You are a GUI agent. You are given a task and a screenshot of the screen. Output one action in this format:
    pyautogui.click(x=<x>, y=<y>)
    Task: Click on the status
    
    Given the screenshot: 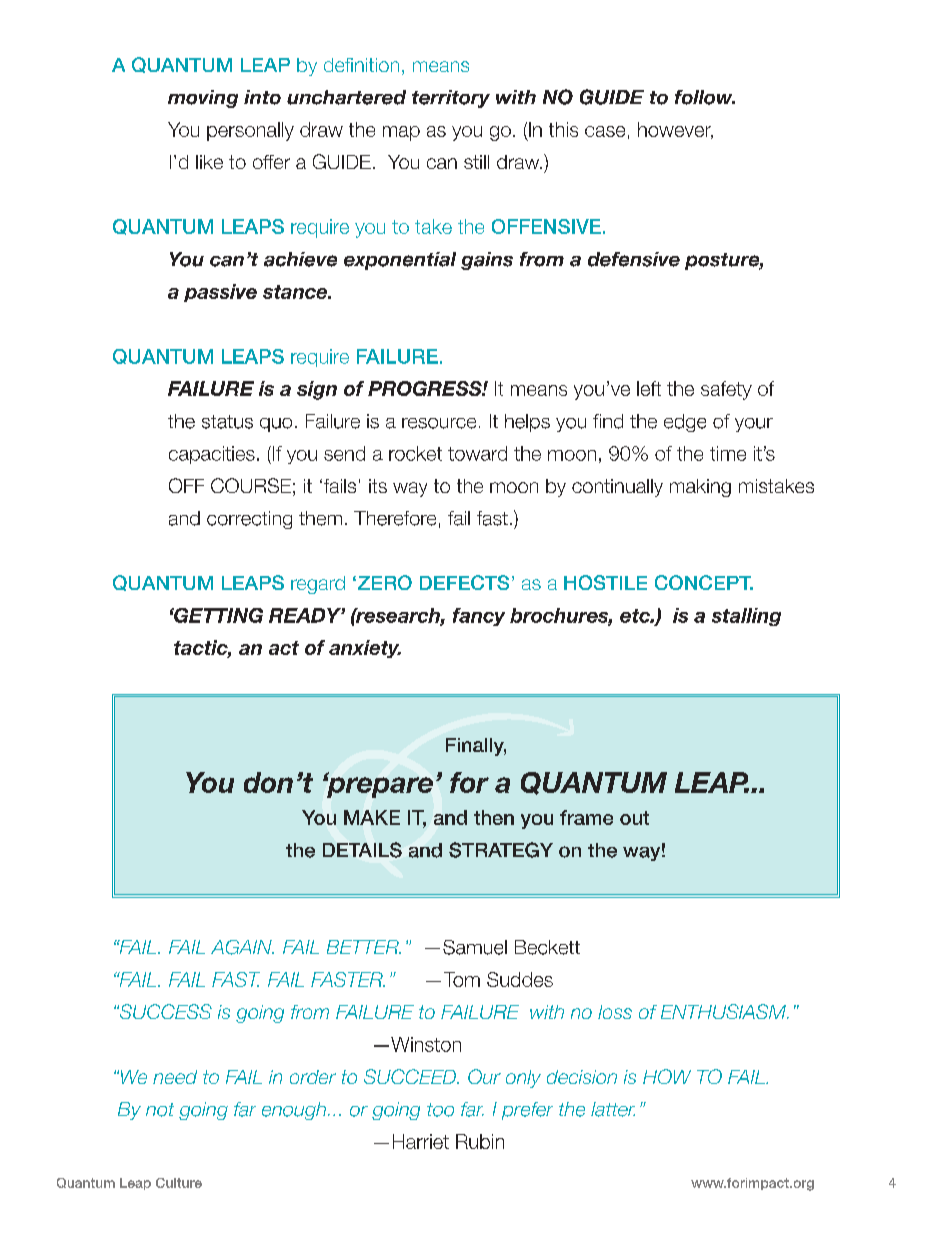 What is the action you would take?
    pyautogui.click(x=227, y=422)
